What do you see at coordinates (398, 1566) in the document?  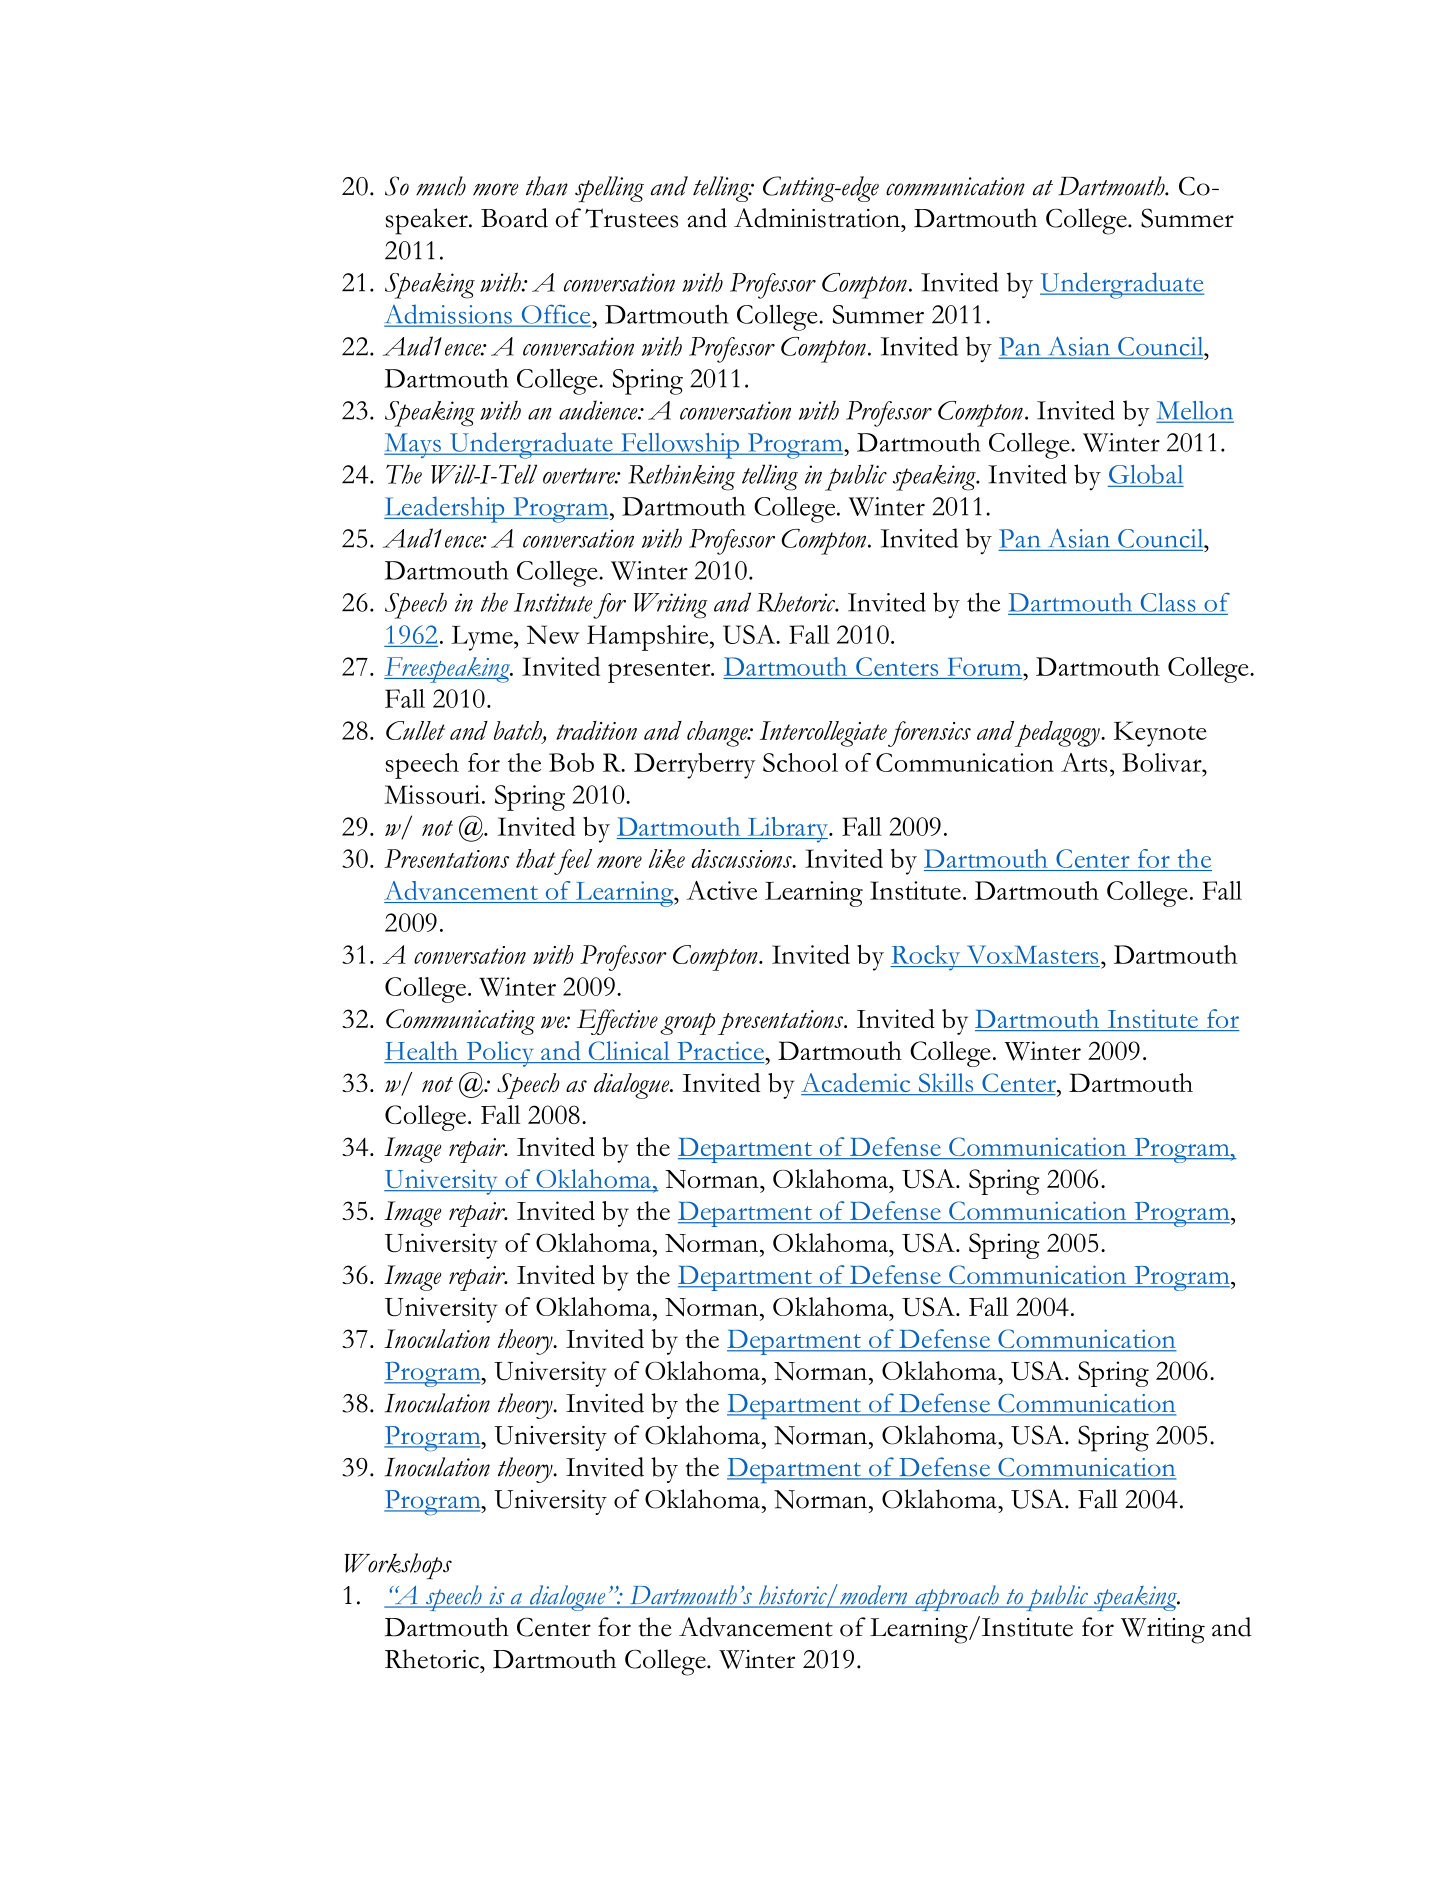 I see `Workshops` at bounding box center [398, 1566].
